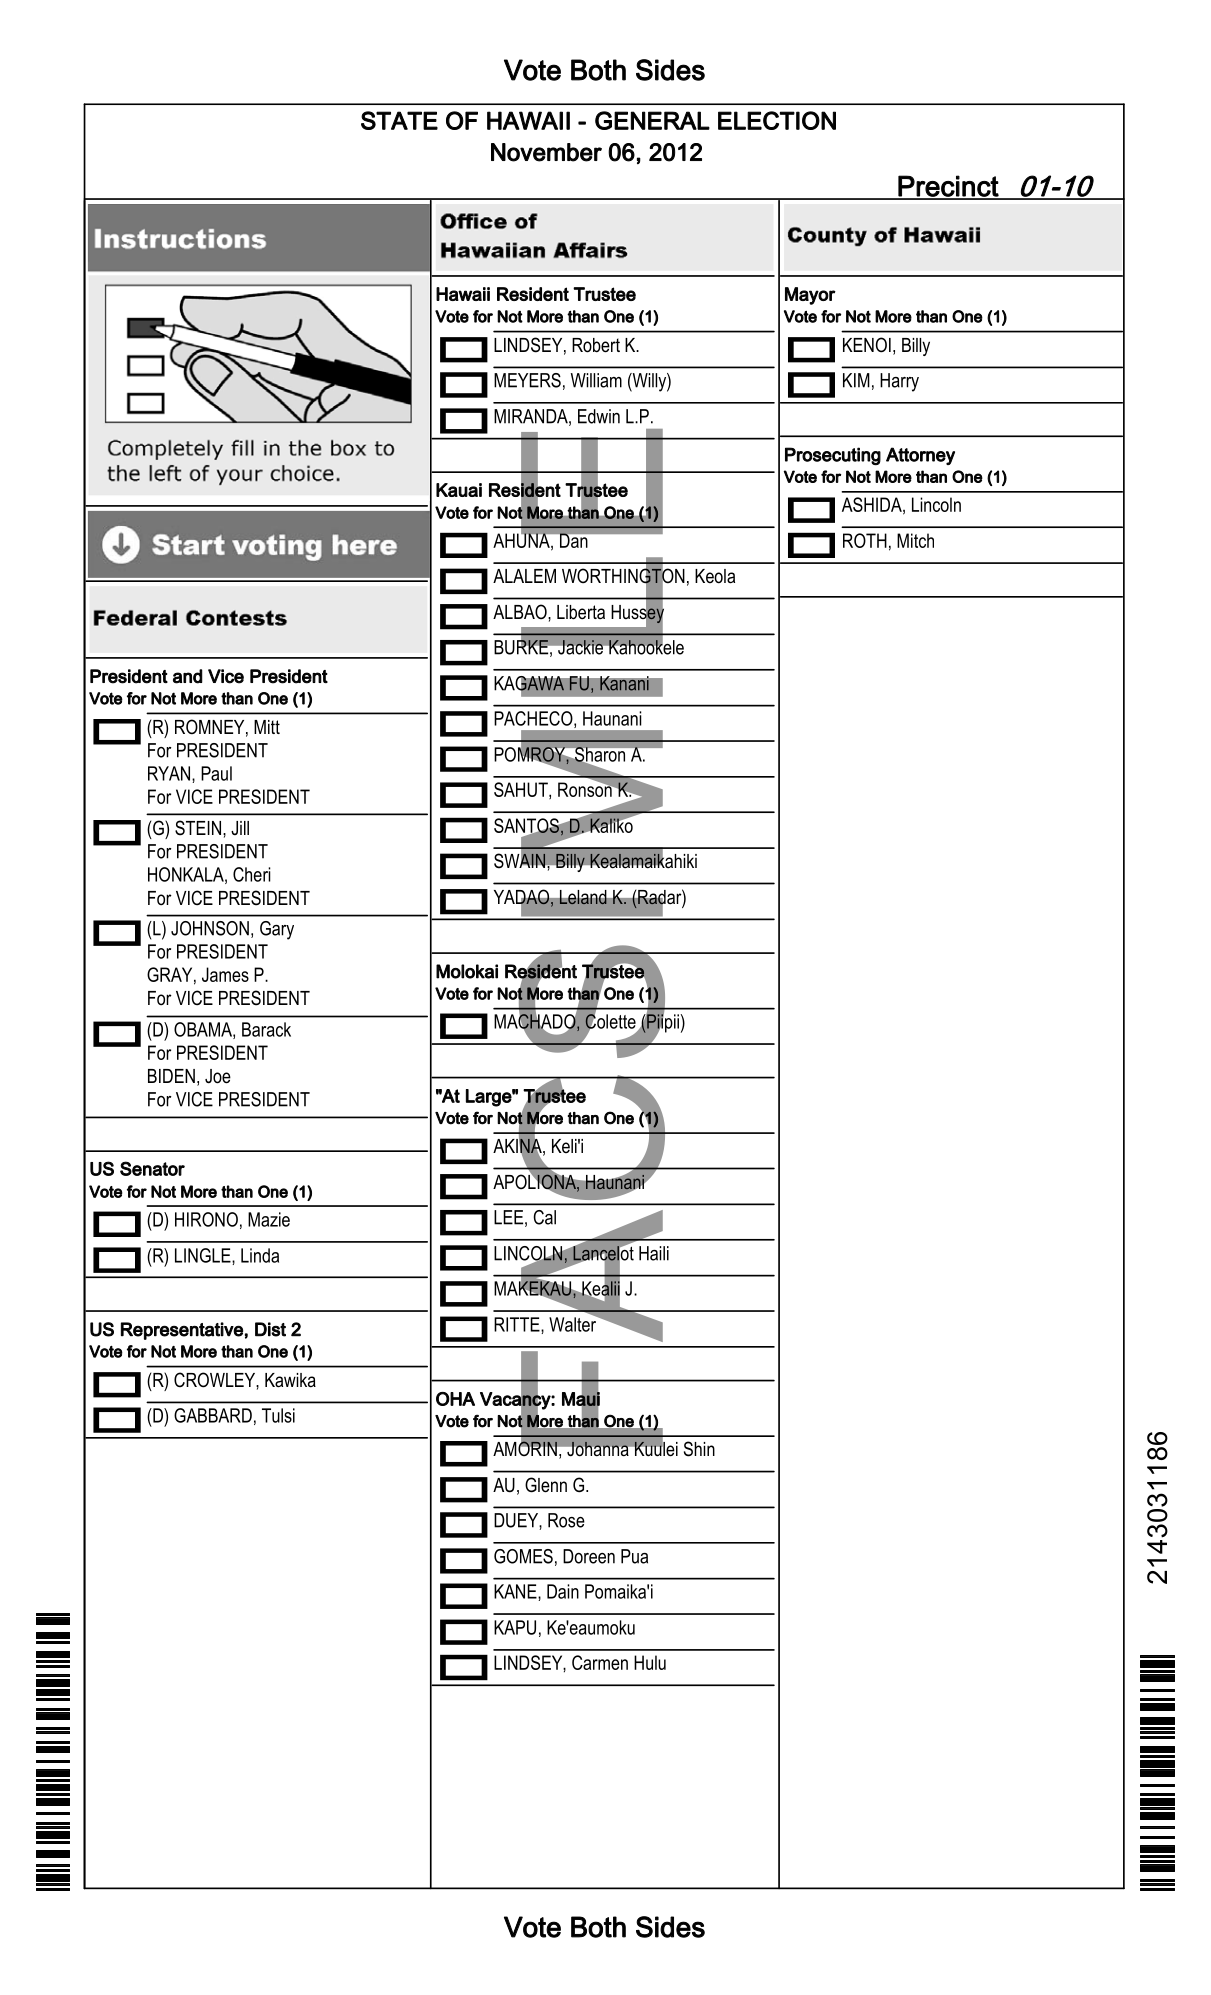 The width and height of the screenshot is (1211, 1995). Describe the element at coordinates (467, 971) in the screenshot. I see `Molokai` at that location.
